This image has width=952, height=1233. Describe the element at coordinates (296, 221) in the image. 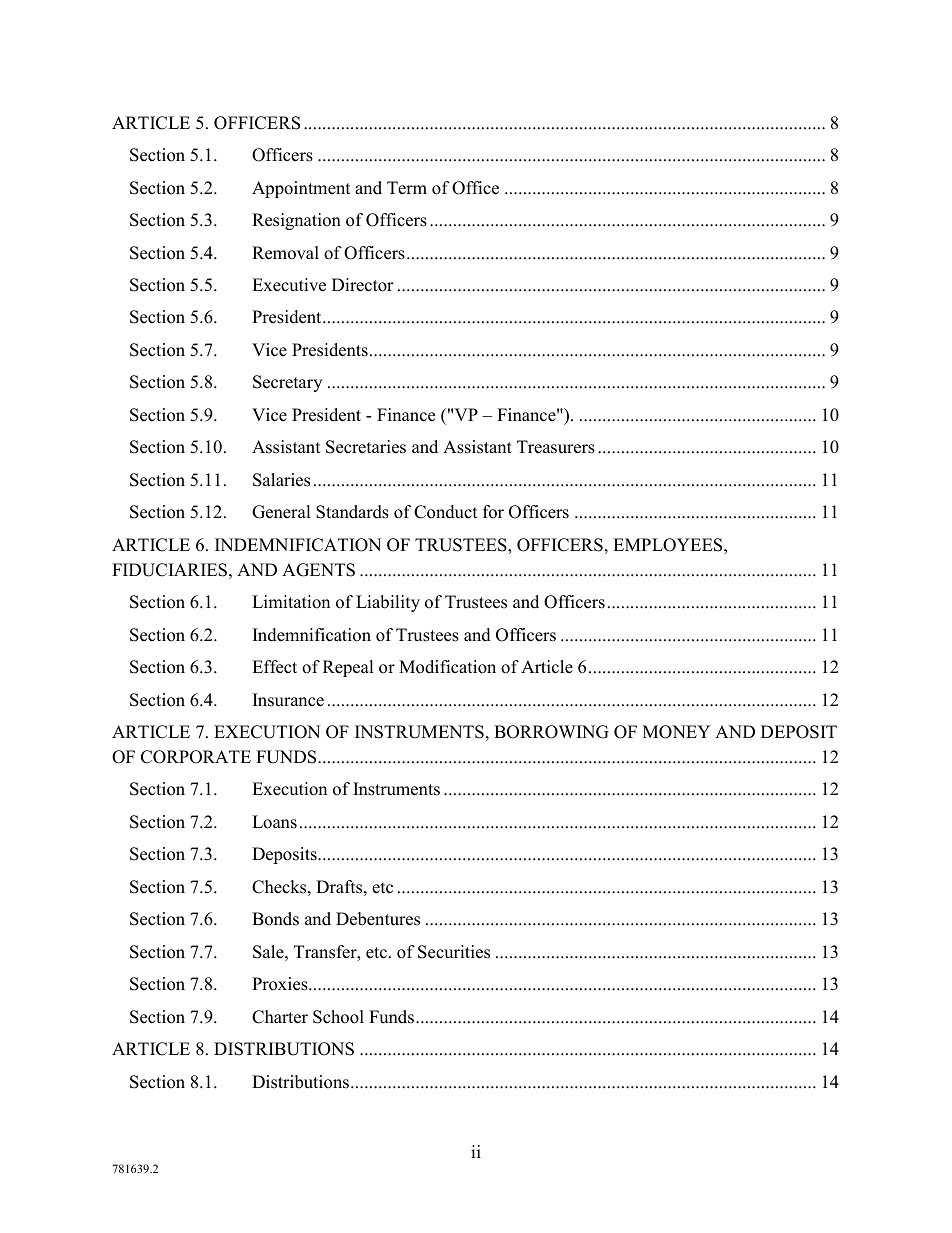

I see `Resignation` at that location.
